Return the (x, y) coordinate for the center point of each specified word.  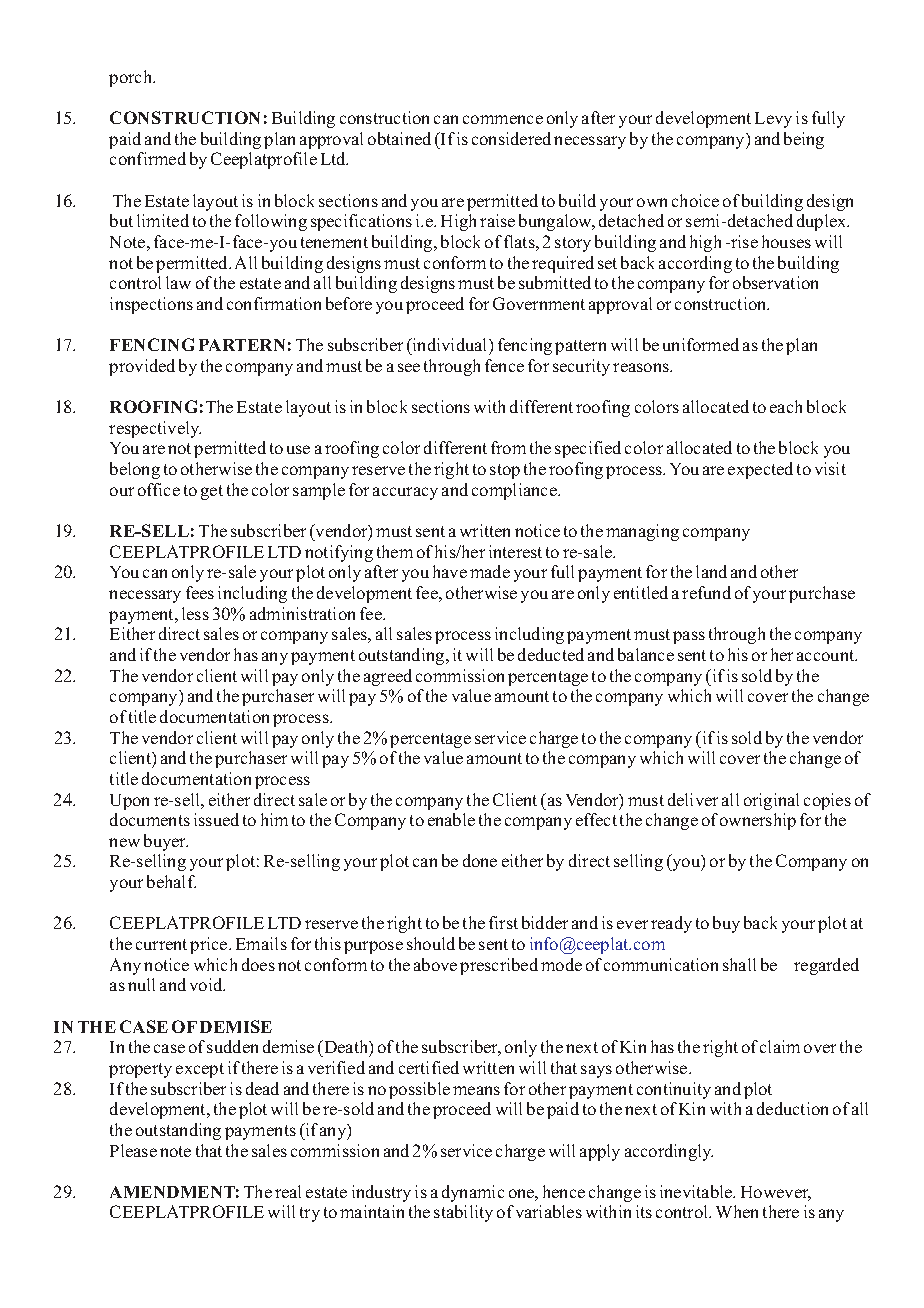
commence (503, 119)
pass (689, 637)
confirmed (148, 158)
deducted (551, 654)
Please (133, 1150)
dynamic (473, 1193)
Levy (773, 120)
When (737, 1211)
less (195, 613)
